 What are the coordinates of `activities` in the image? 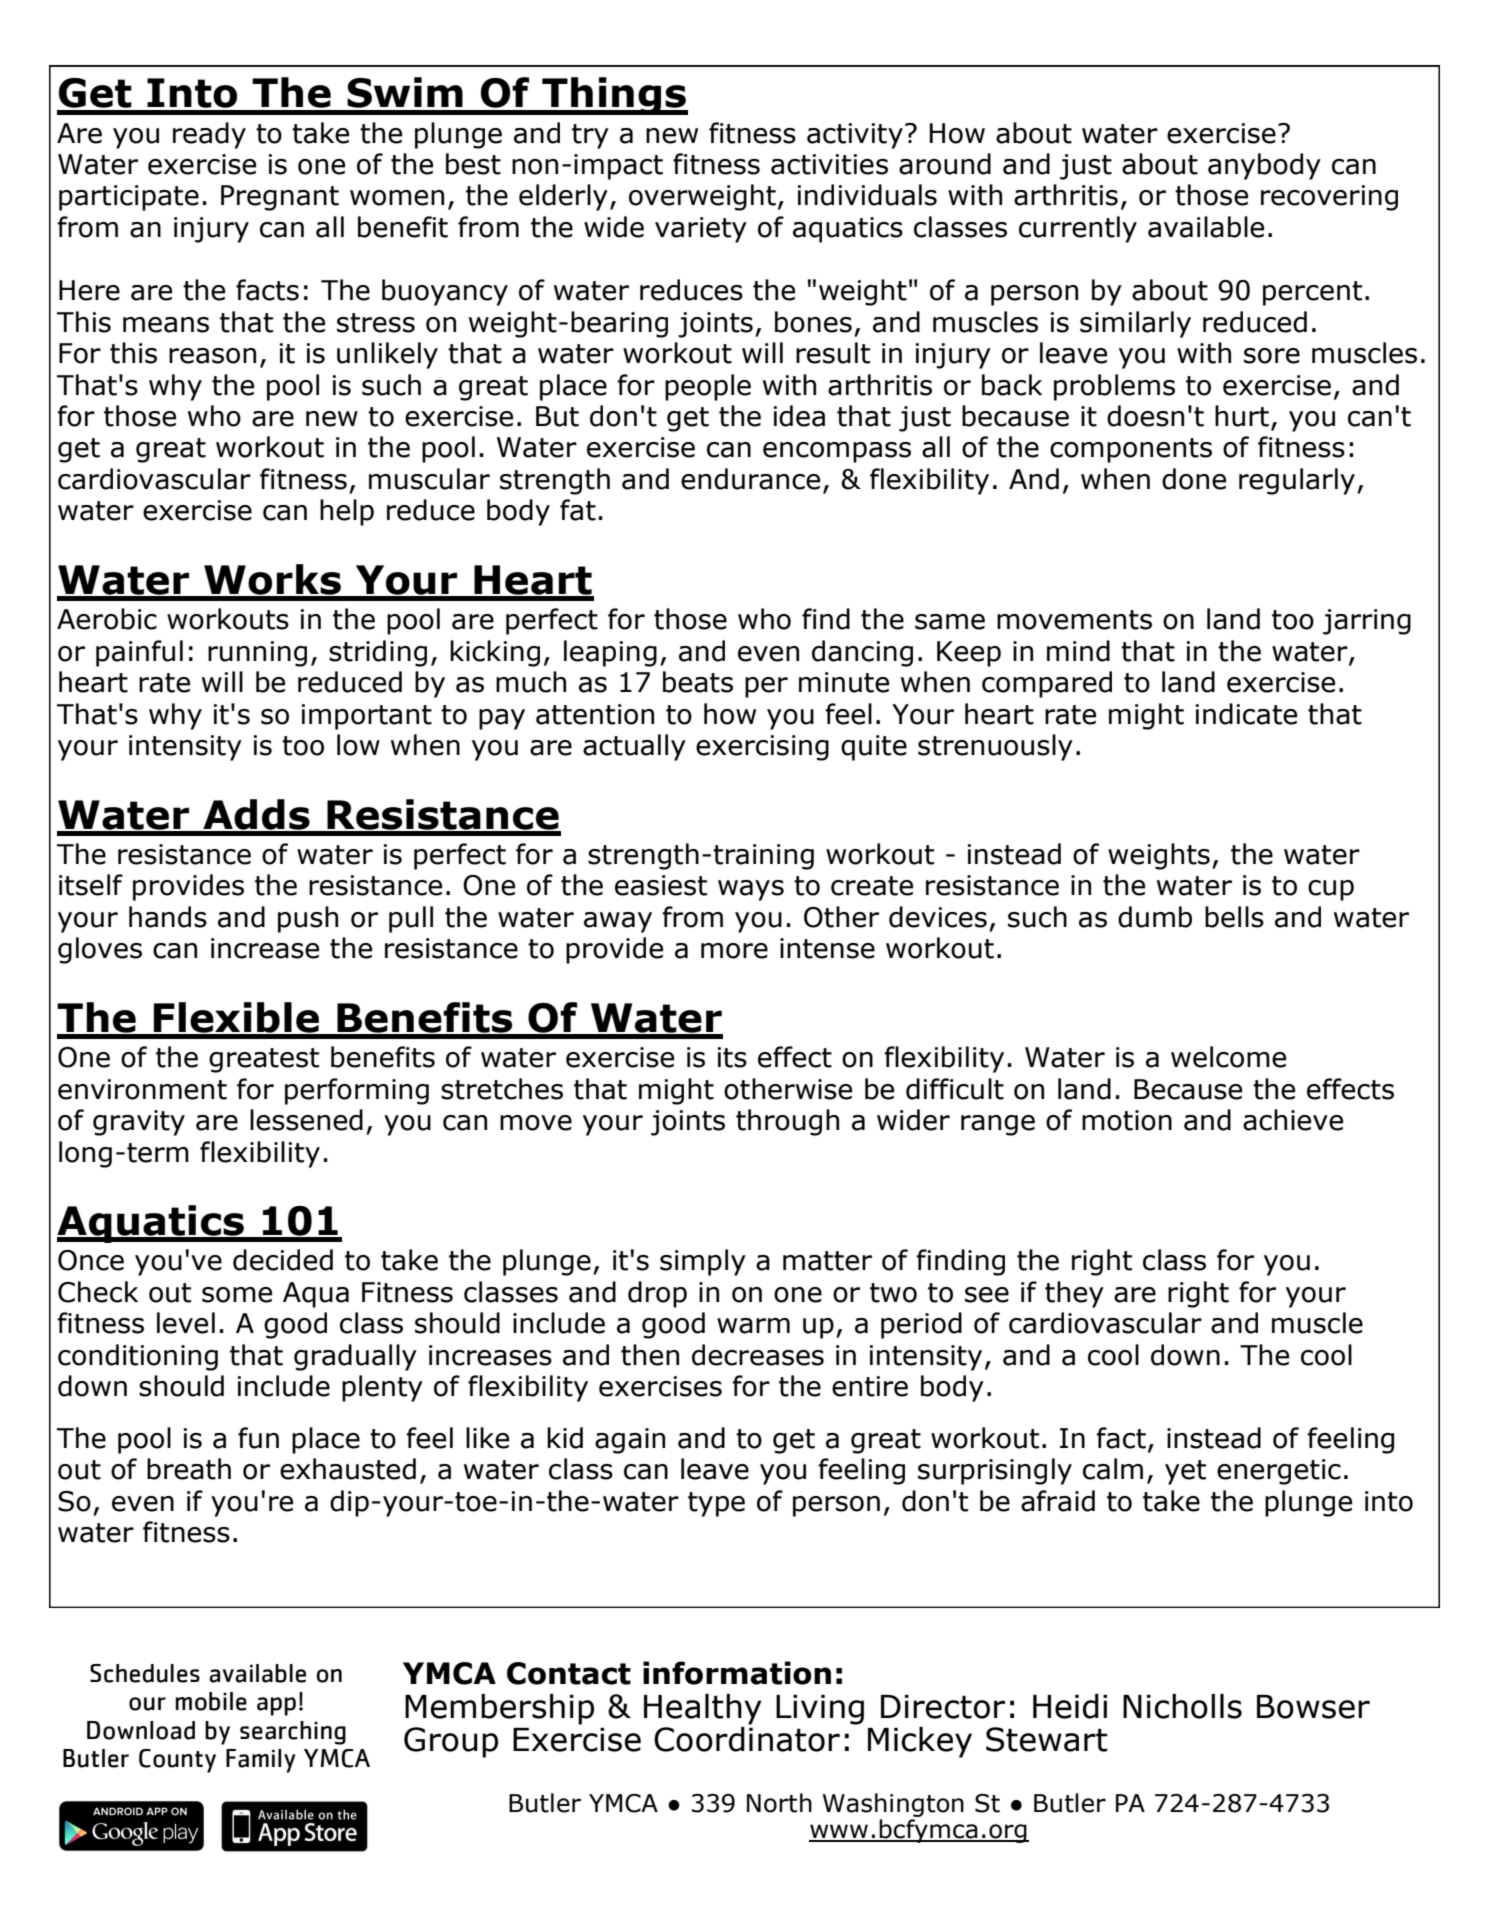 It's located at (829, 164).
